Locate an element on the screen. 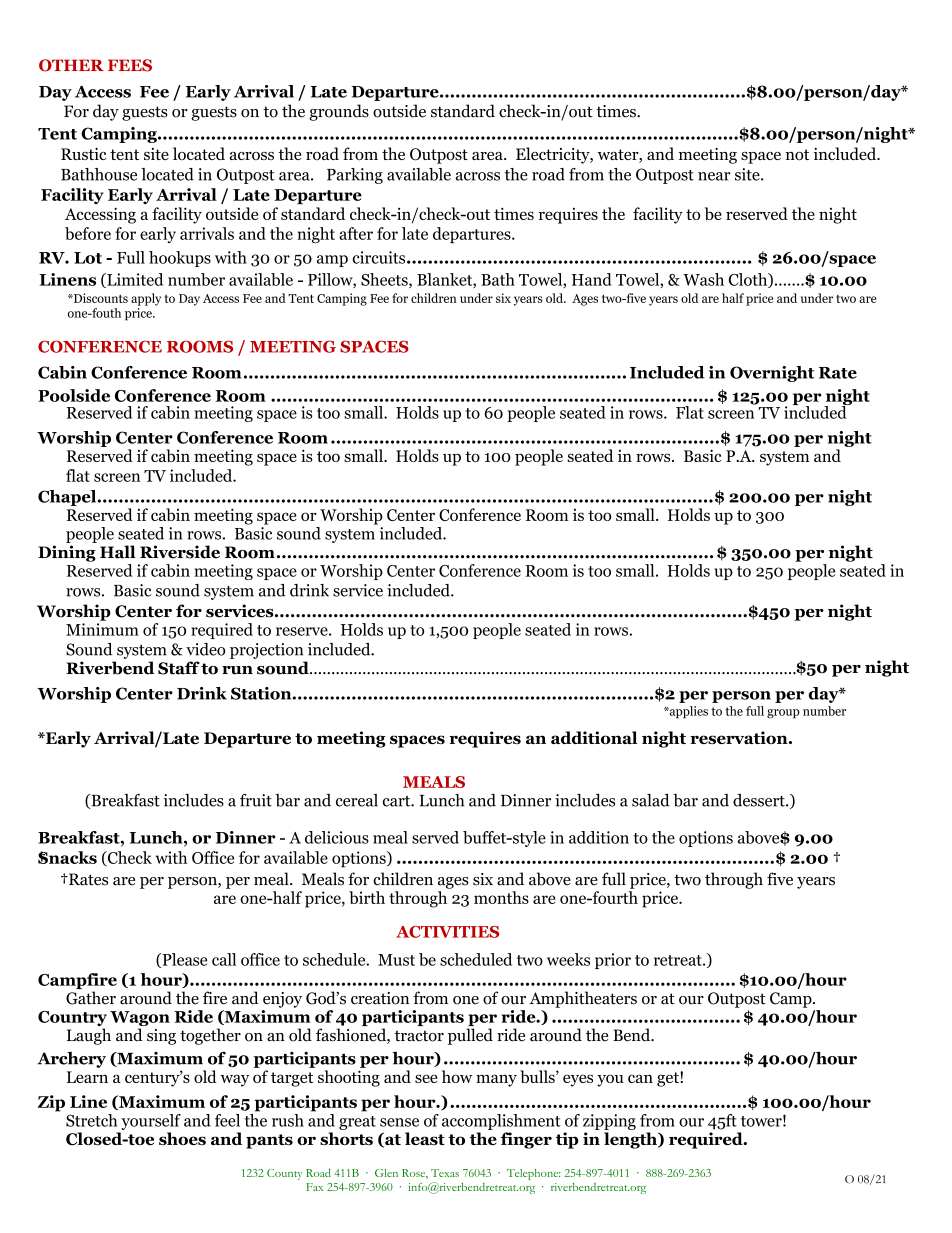 Image resolution: width=952 pixels, height=1233 pixels. shoes is located at coordinates (182, 1138).
